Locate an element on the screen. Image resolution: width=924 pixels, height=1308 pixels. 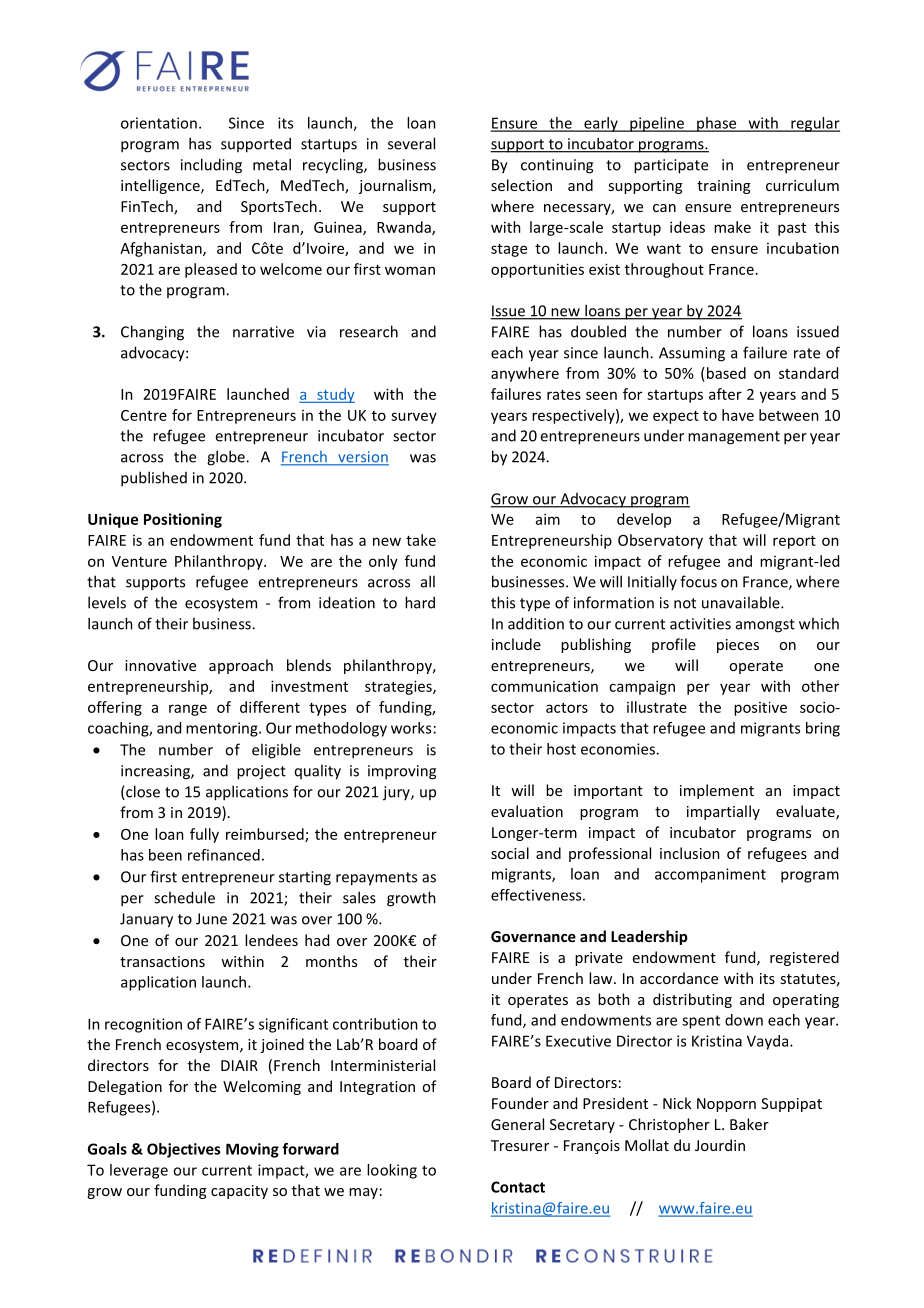
including is located at coordinates (211, 166).
